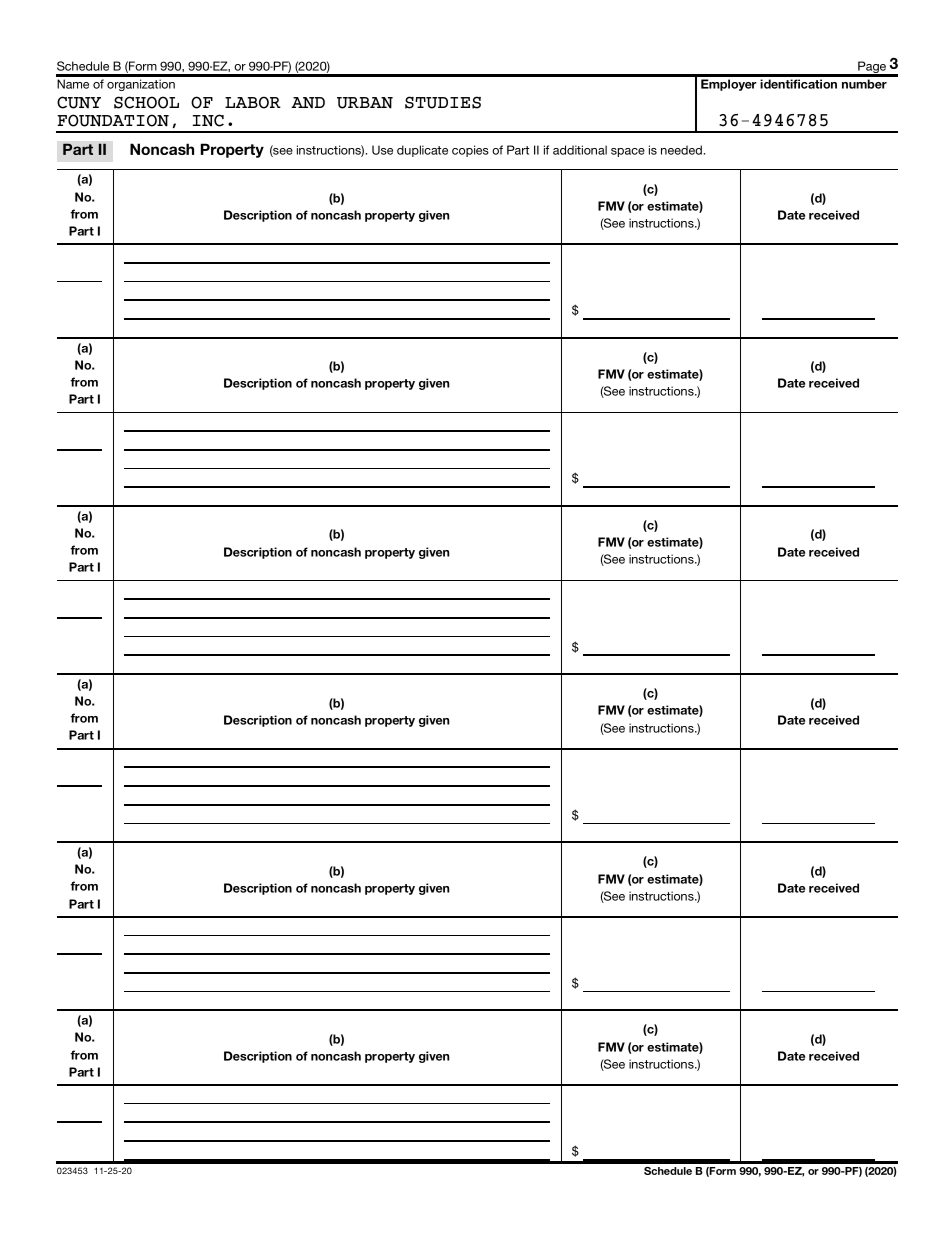 Image resolution: width=952 pixels, height=1233 pixels. I want to click on SCHOOL, so click(146, 102).
